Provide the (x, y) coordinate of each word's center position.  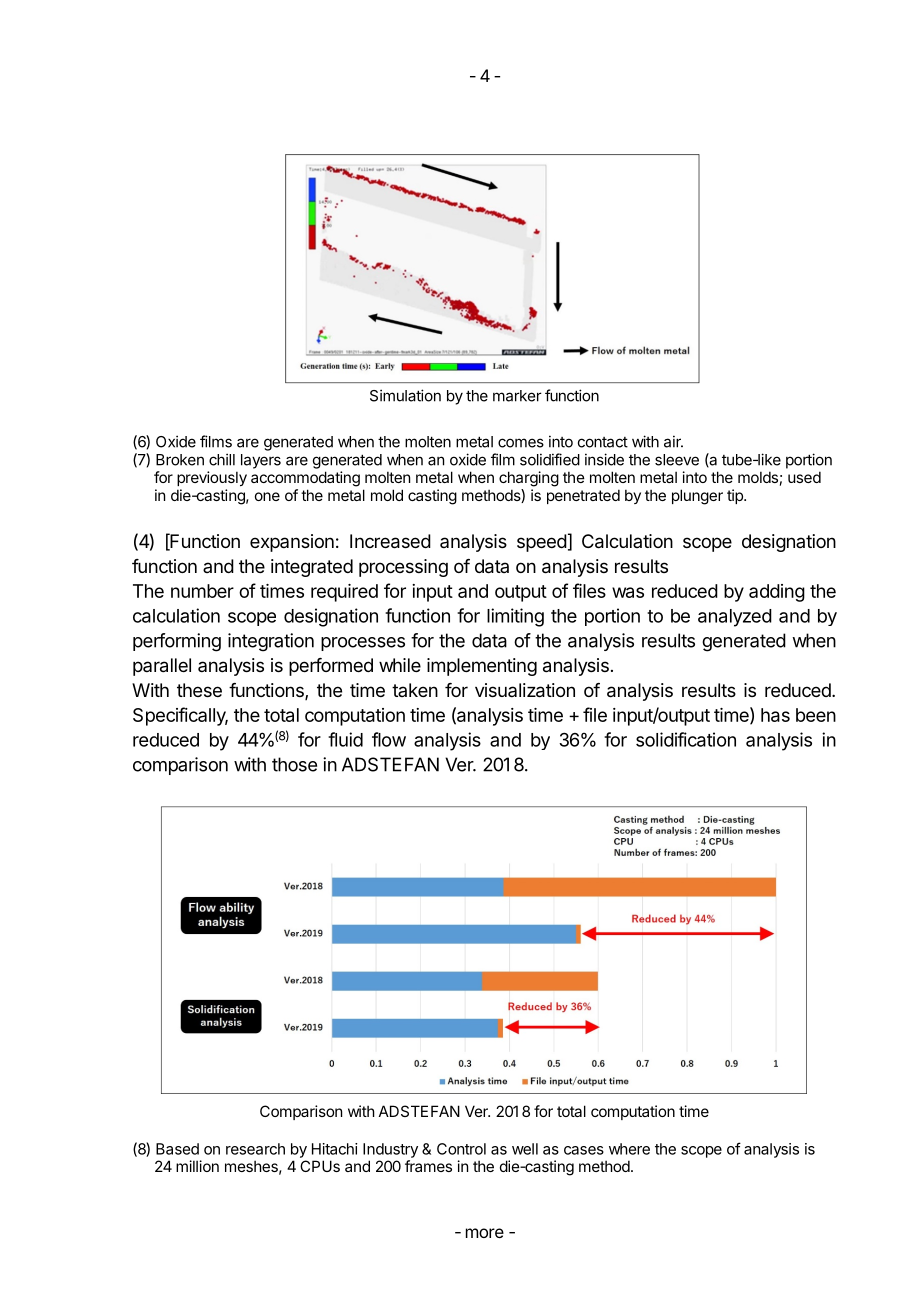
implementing (482, 667)
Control (461, 1149)
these (199, 690)
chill (222, 459)
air (673, 441)
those (294, 764)
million (197, 1166)
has (775, 715)
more (485, 1233)
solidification (686, 739)
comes (521, 443)
